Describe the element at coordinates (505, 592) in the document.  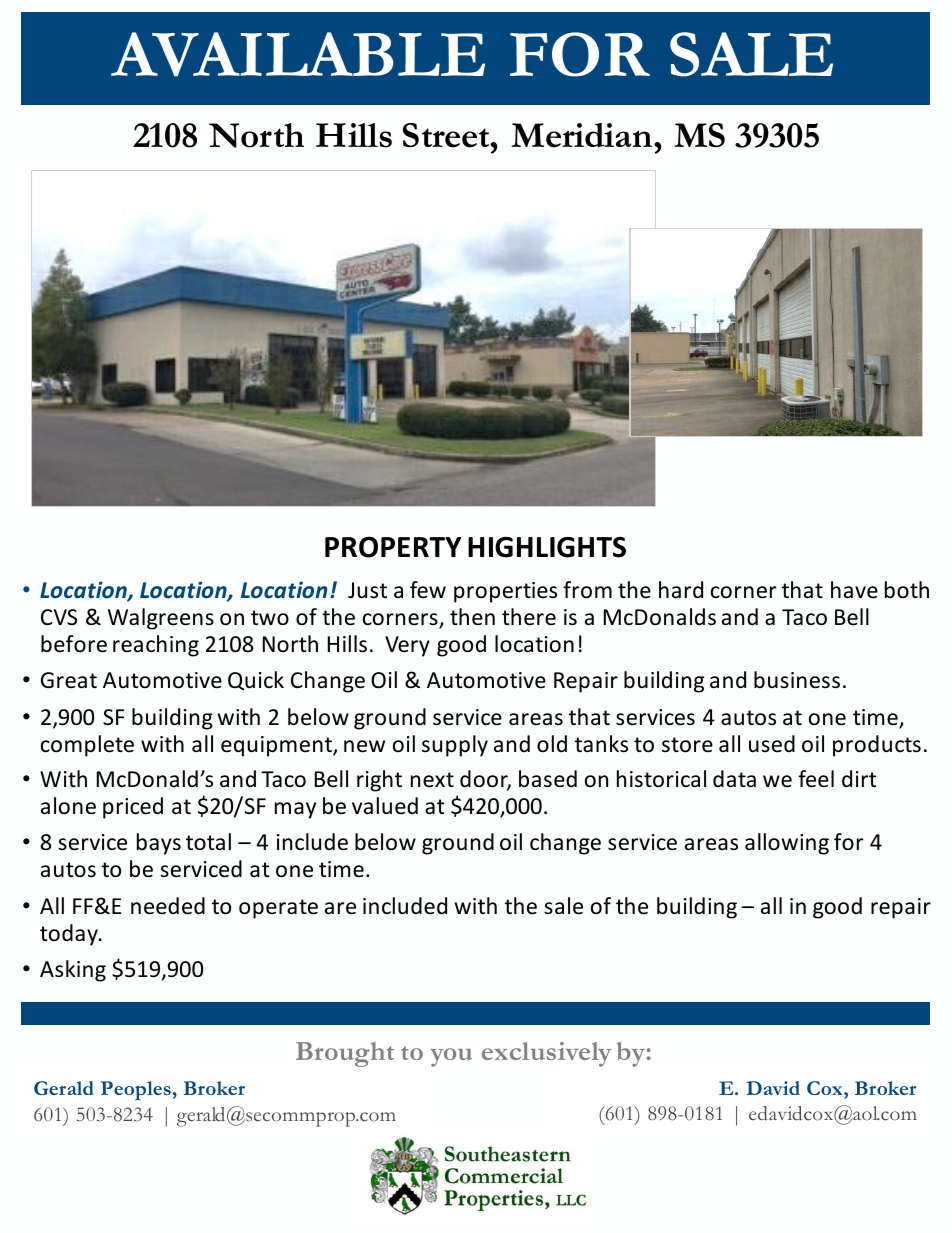
I see `properties` at that location.
